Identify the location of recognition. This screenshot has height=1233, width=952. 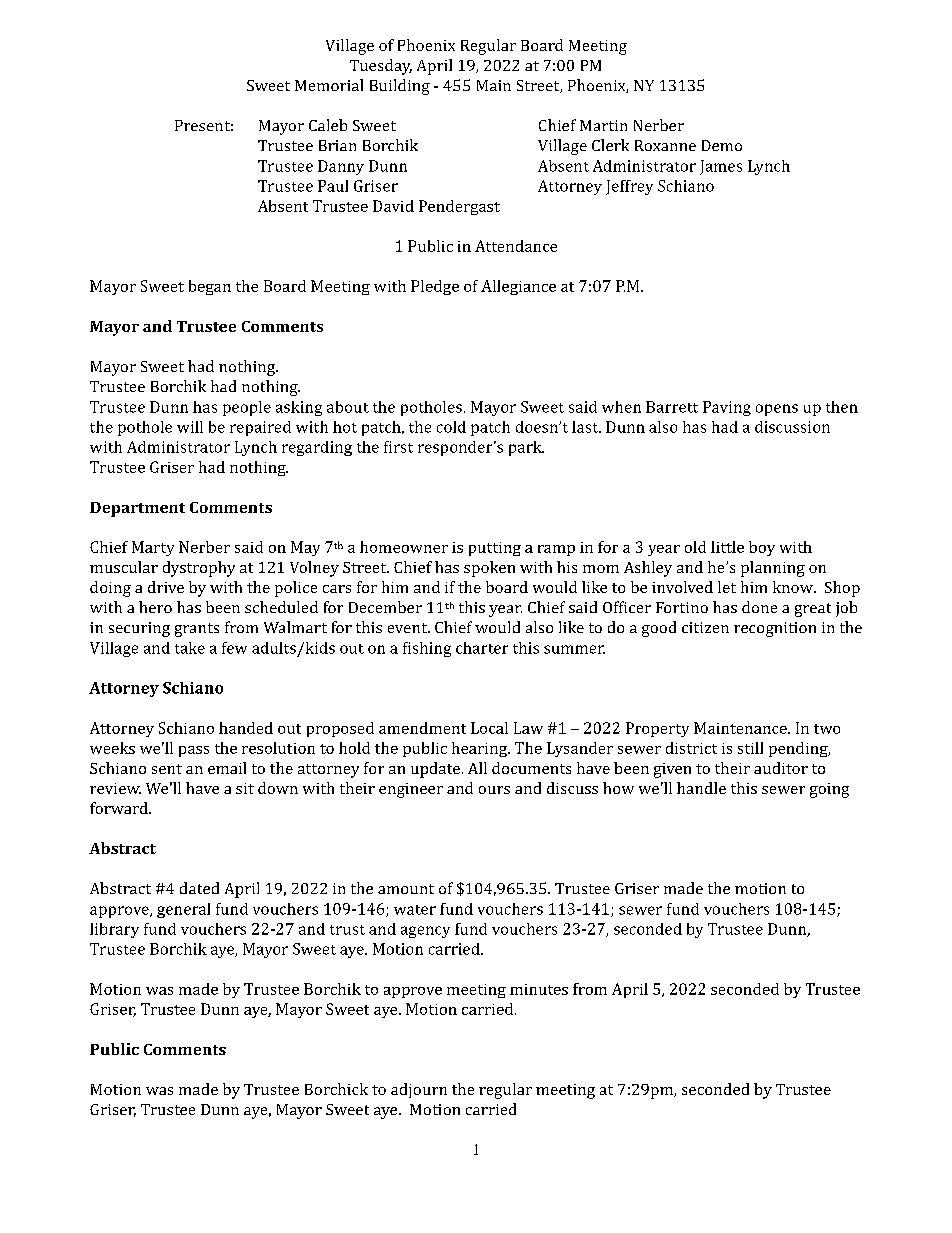
(775, 629).
